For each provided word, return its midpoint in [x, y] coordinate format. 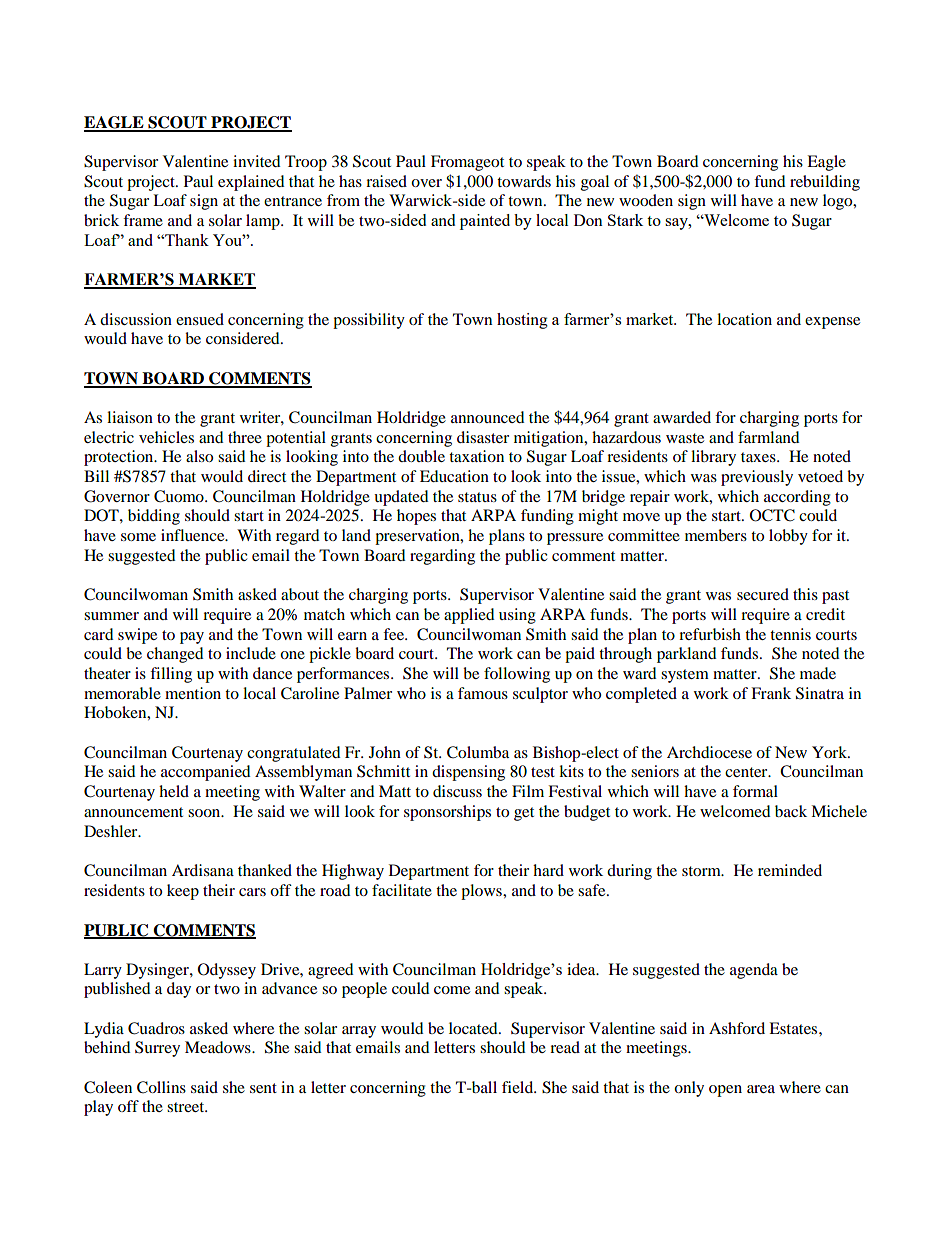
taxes [759, 457]
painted [485, 222]
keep [183, 892]
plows [482, 892]
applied [469, 616]
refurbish [710, 634]
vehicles [166, 437]
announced [488, 417]
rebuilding [825, 183]
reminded [790, 870]
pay [192, 638]
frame [143, 220]
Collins [161, 1087]
